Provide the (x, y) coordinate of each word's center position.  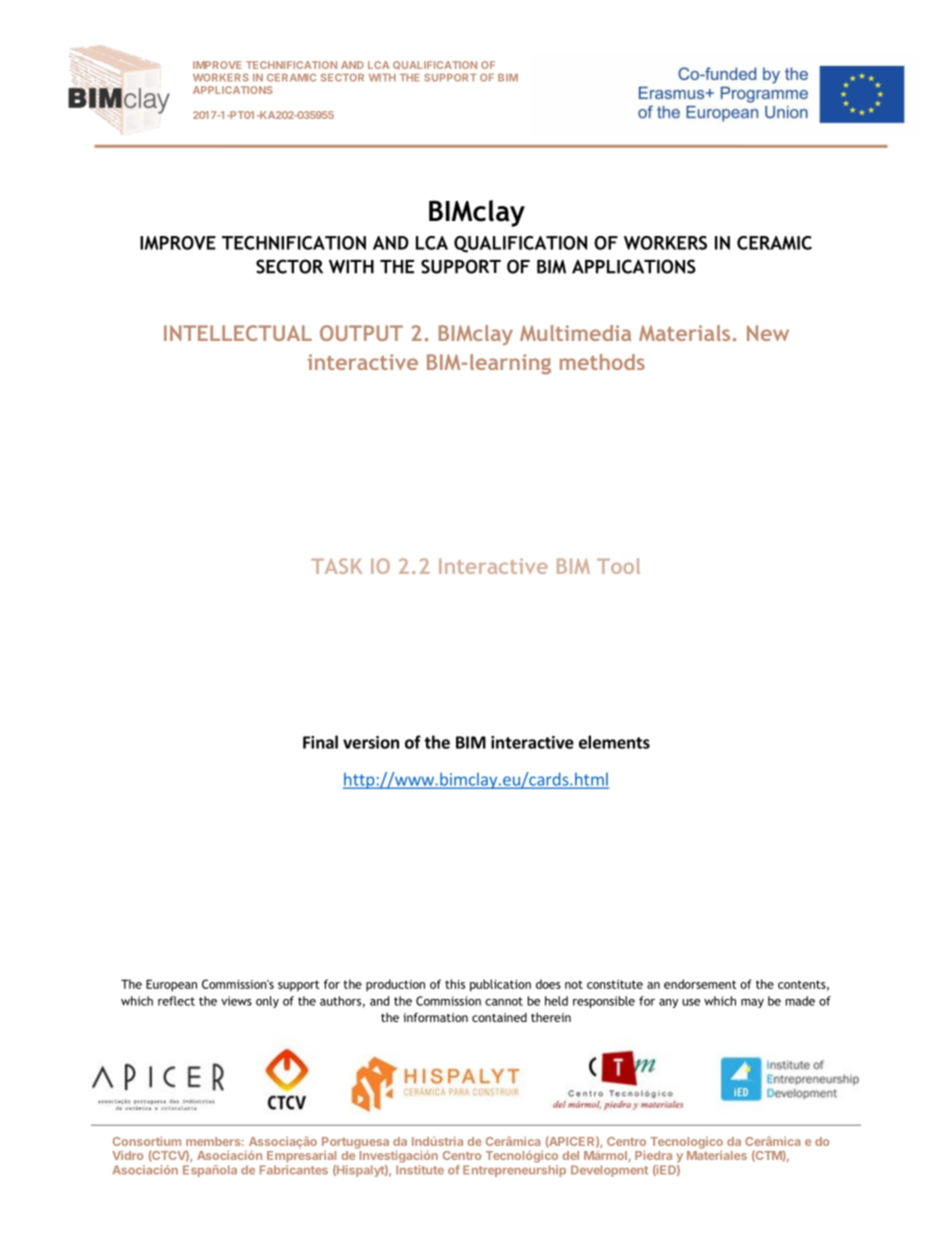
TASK (337, 566)
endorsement (700, 984)
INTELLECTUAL (238, 333)
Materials (684, 333)
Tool (618, 566)
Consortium (147, 1141)
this (455, 984)
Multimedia (575, 333)
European (171, 985)
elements (614, 742)
